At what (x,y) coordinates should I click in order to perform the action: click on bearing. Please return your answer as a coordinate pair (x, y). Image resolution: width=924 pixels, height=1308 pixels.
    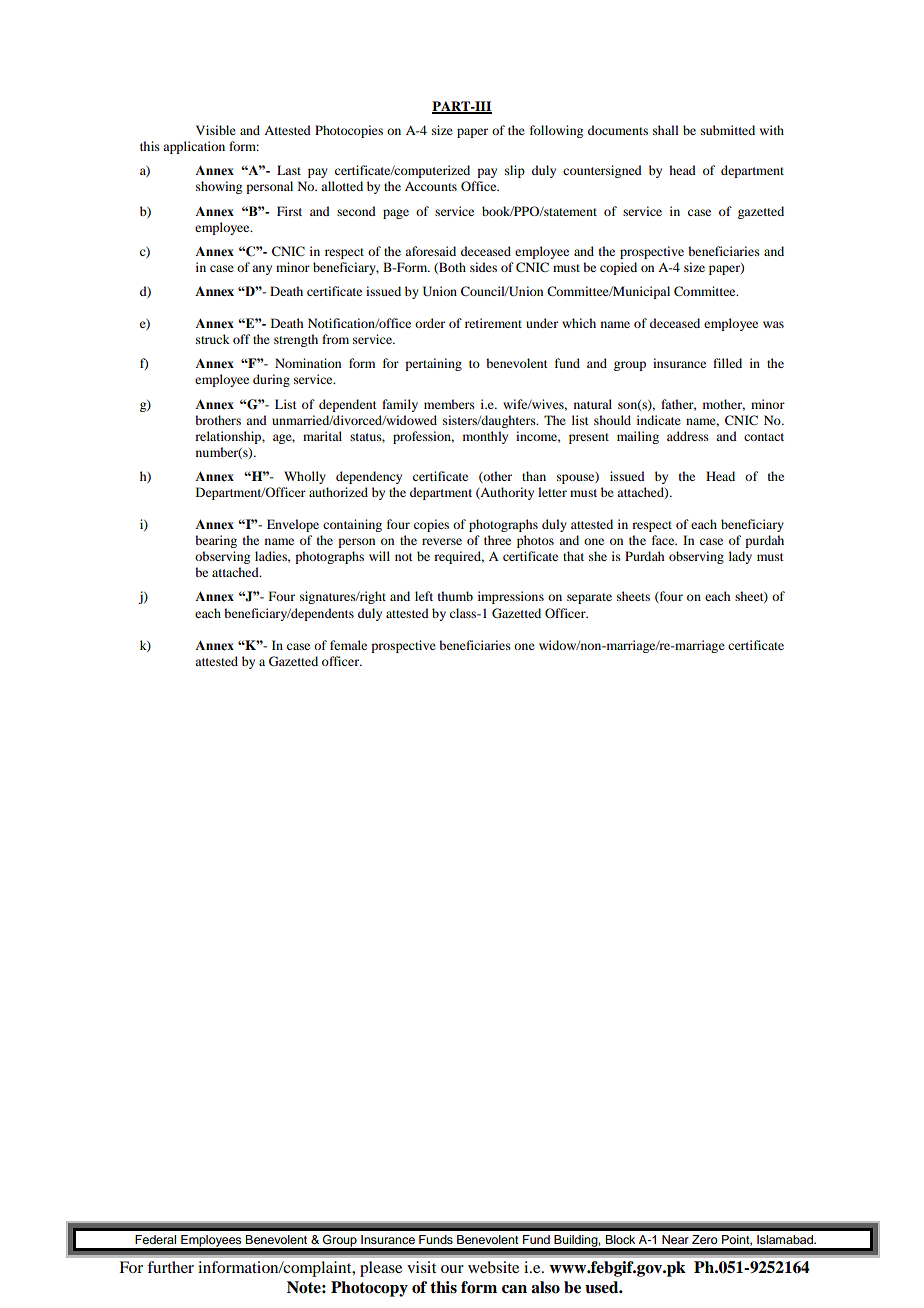
    Looking at the image, I should click on (216, 541).
